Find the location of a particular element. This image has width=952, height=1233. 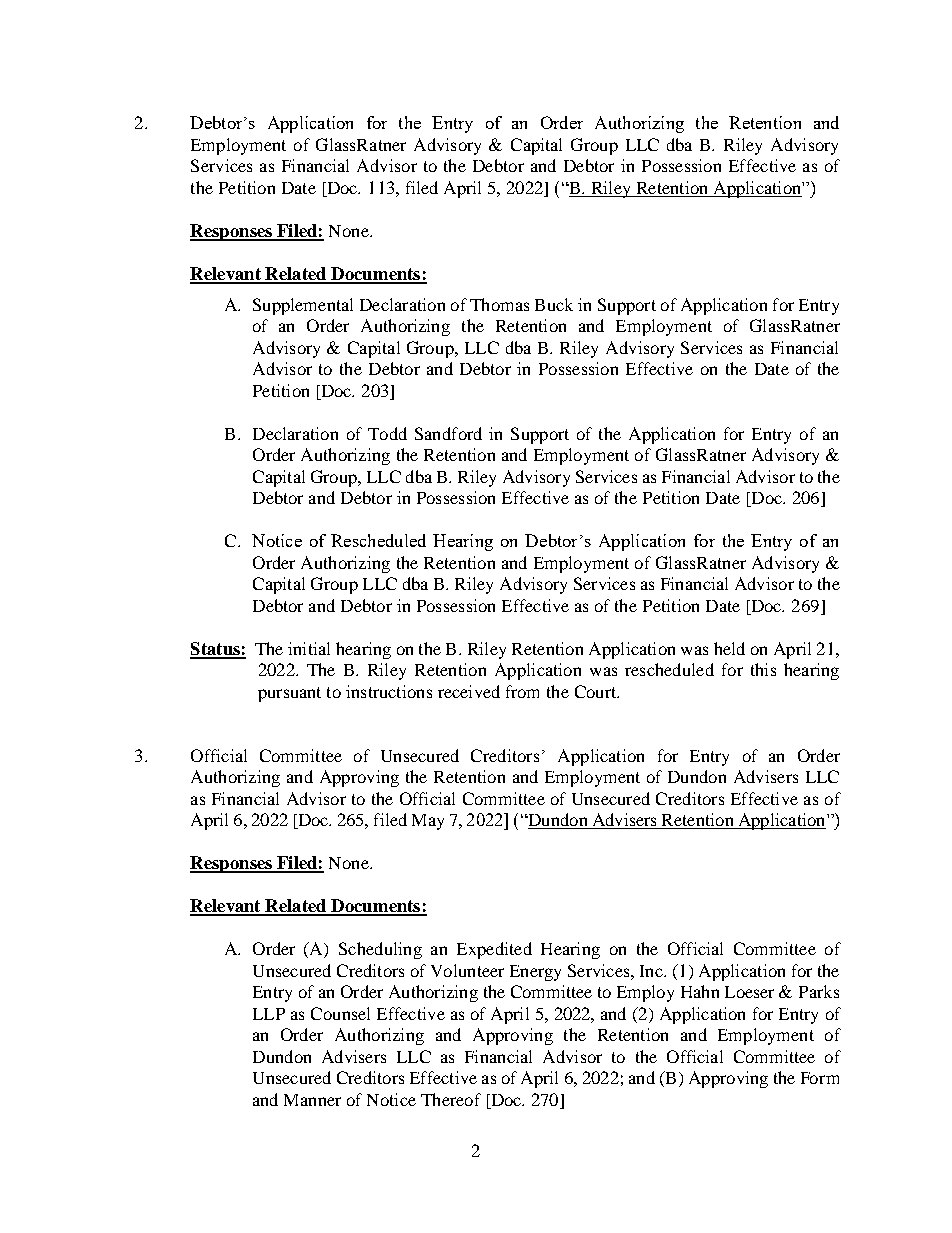

from is located at coordinates (522, 691).
